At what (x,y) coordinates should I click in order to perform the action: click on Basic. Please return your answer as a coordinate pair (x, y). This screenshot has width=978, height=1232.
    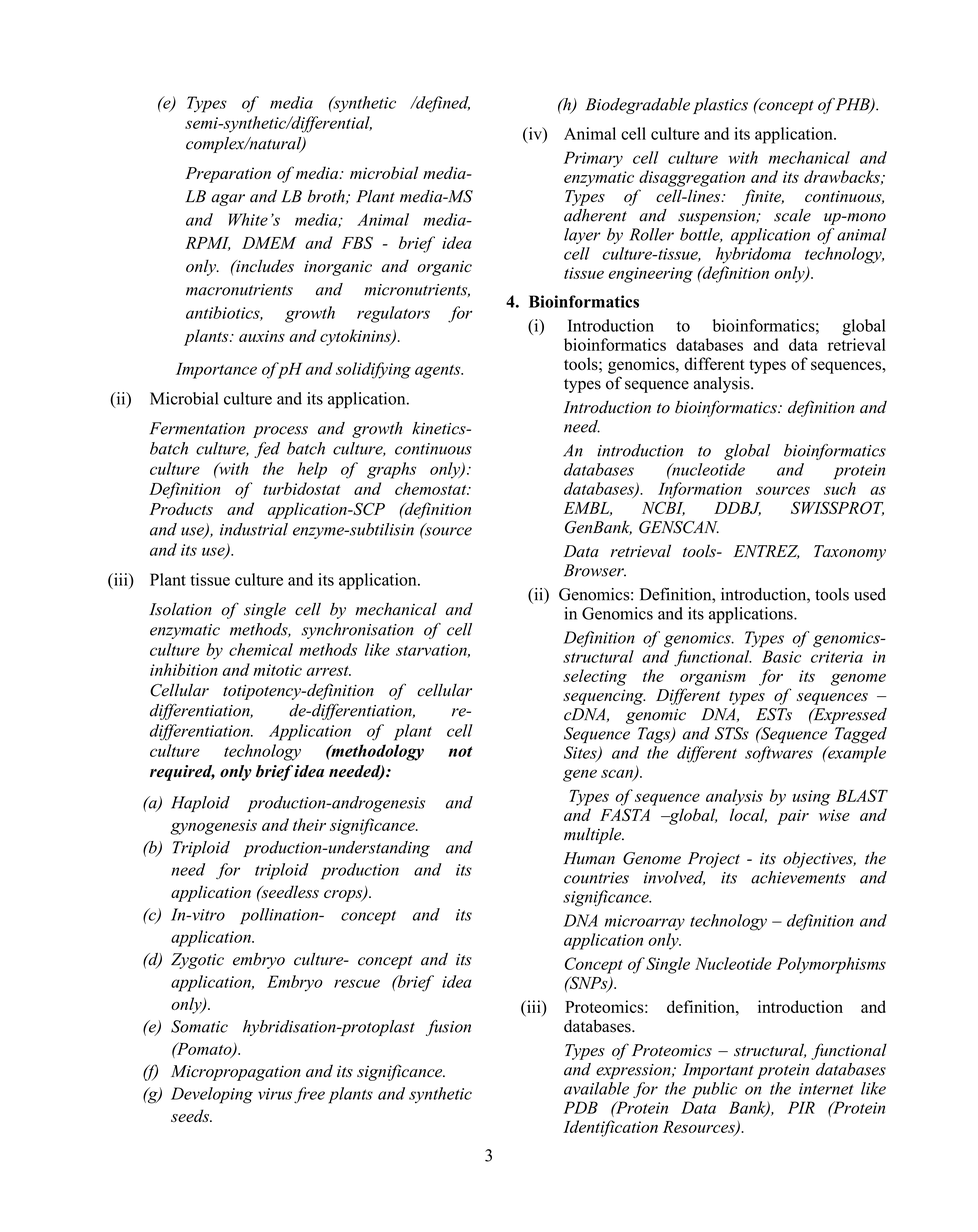
    Looking at the image, I should click on (781, 656).
